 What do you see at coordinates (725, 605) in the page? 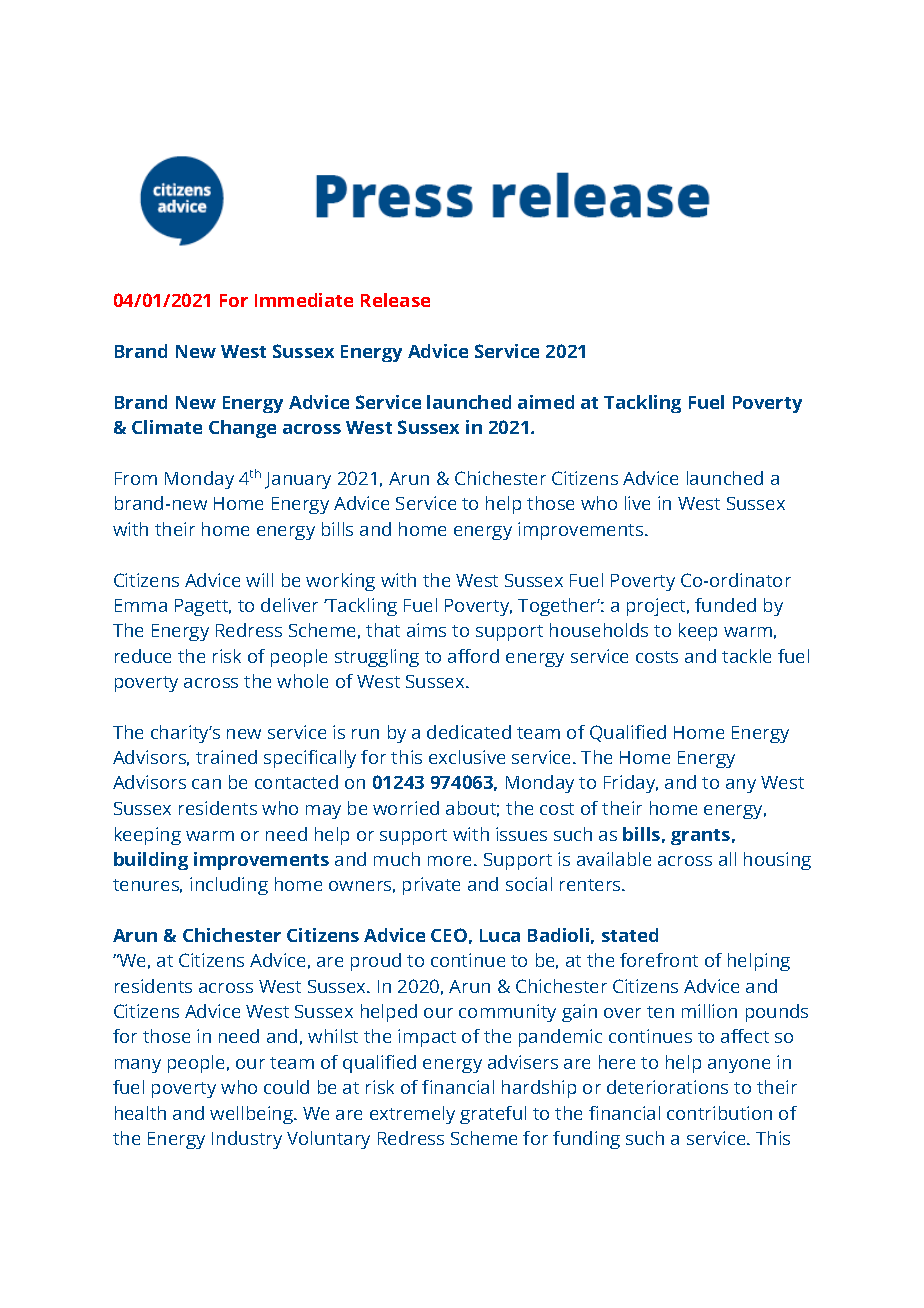
I see `funded` at bounding box center [725, 605].
